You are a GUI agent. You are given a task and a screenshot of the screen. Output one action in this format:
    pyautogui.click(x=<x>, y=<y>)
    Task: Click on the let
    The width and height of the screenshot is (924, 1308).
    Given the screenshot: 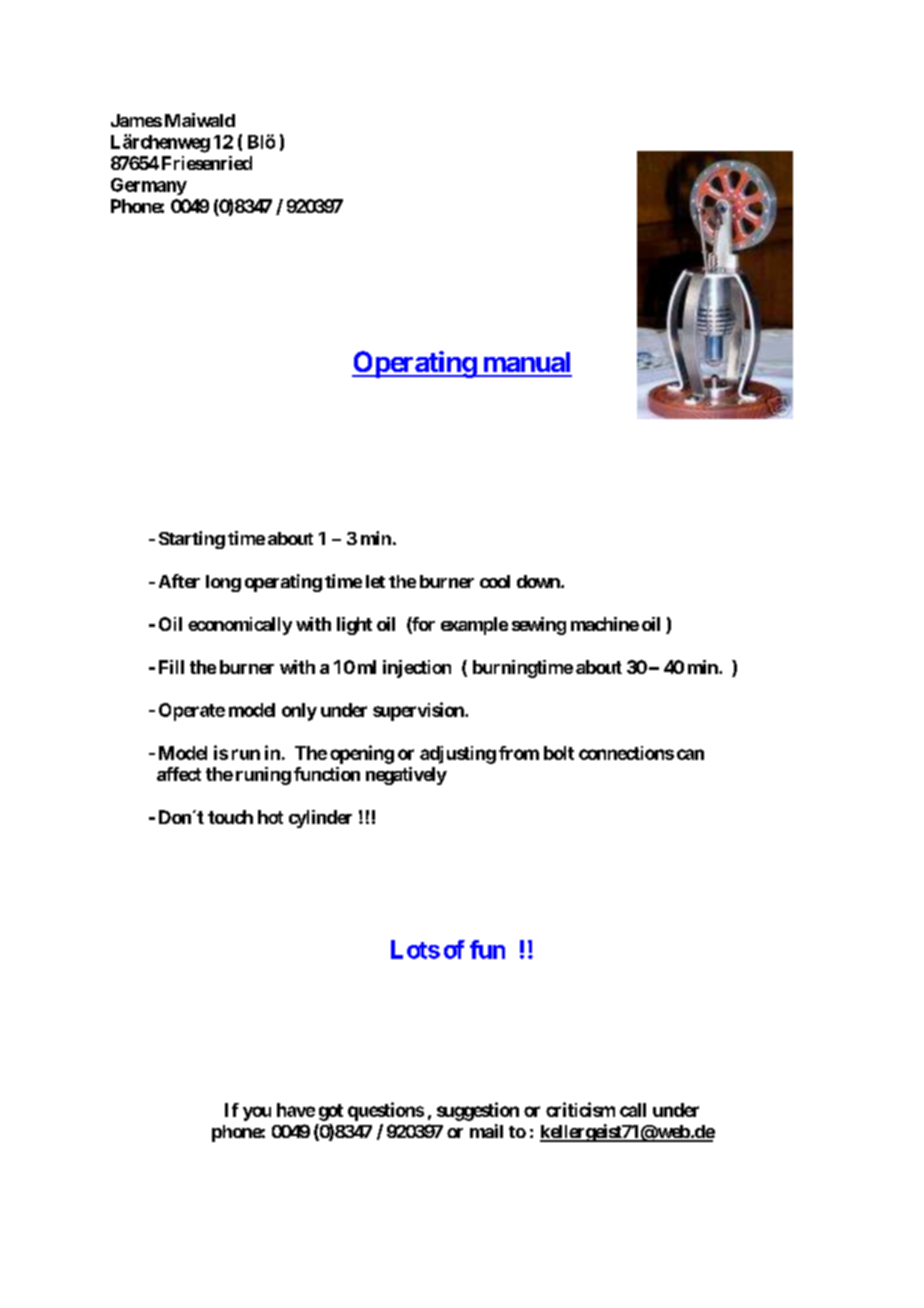 What is the action you would take?
    pyautogui.click(x=375, y=581)
